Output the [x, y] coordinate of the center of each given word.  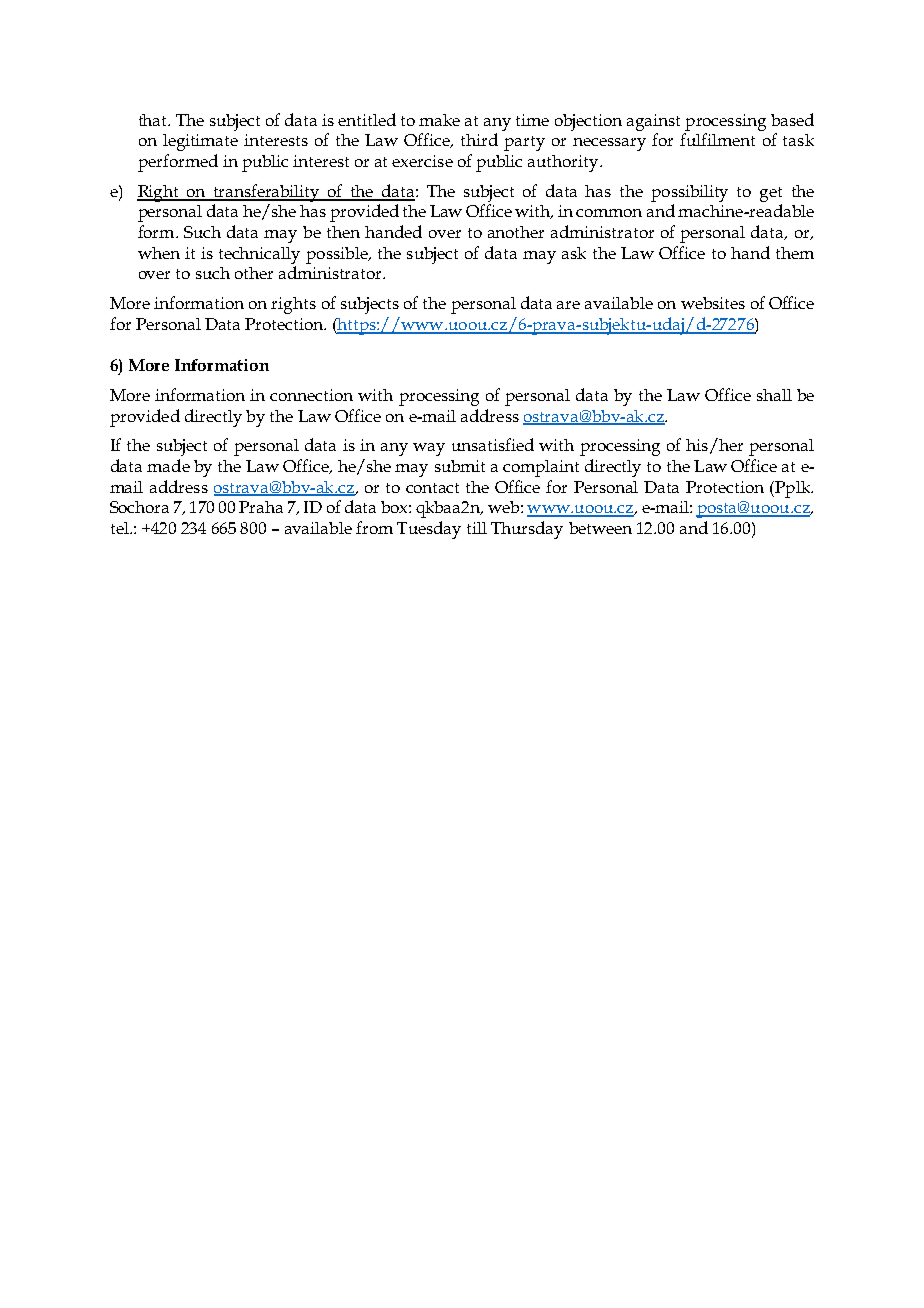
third [479, 139]
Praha [261, 507]
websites [713, 303]
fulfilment [717, 139]
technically [259, 255]
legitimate [200, 142]
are [568, 305]
